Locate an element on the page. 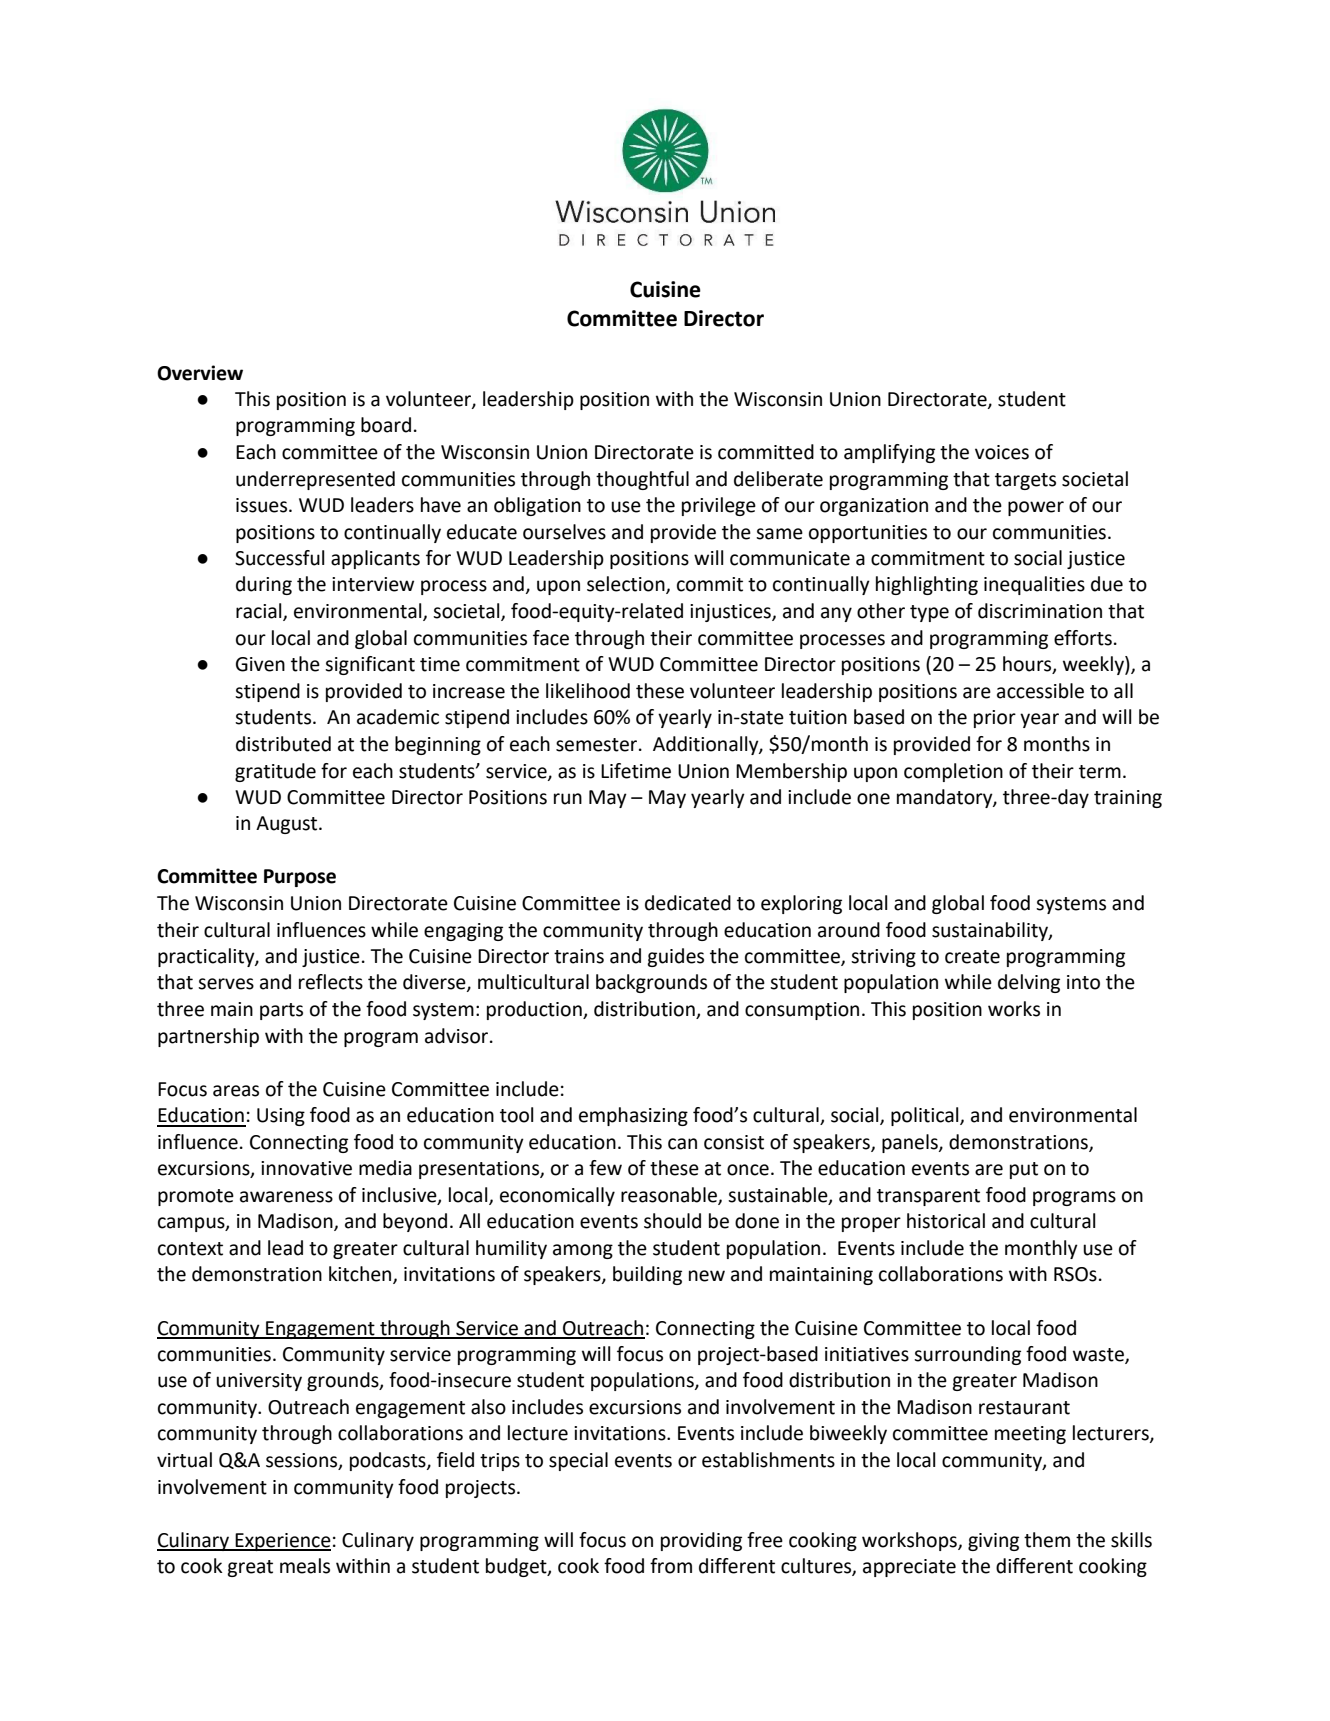 Image resolution: width=1330 pixels, height=1721 pixels. run is located at coordinates (568, 799).
